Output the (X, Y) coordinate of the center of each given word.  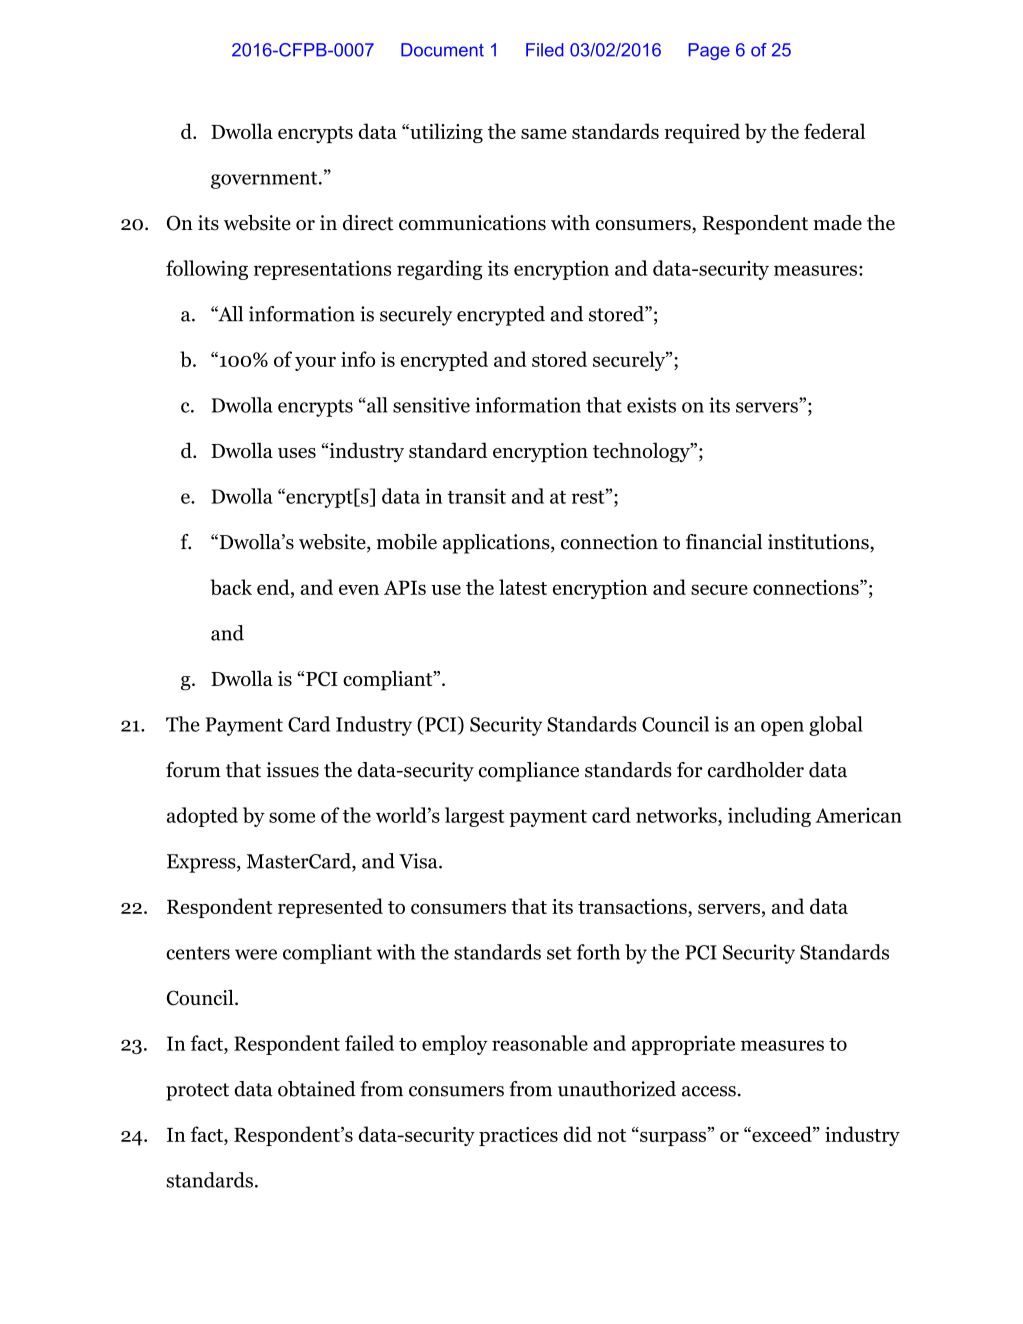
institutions (819, 543)
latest (523, 587)
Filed (544, 50)
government (265, 180)
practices (518, 1136)
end (274, 587)
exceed (782, 1134)
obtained (317, 1089)
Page (709, 51)
